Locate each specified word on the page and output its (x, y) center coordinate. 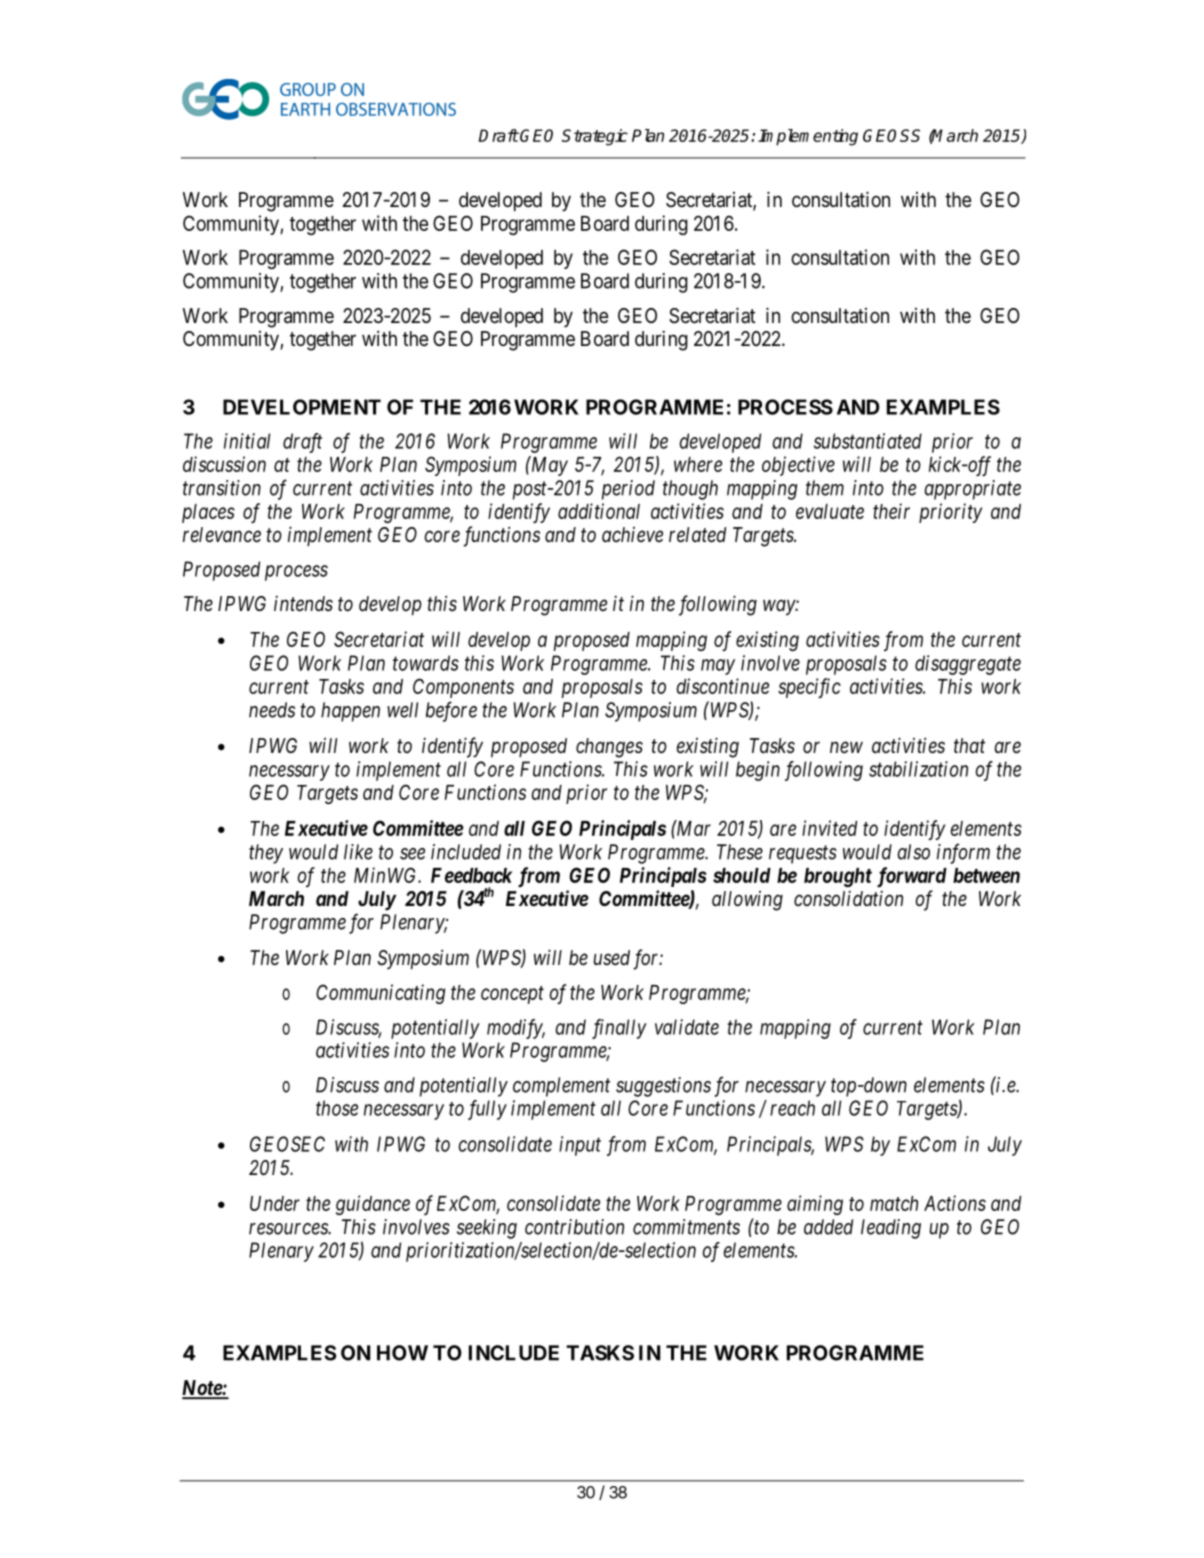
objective (798, 466)
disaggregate (968, 665)
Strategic (595, 137)
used (612, 958)
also (914, 852)
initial (247, 441)
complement (561, 1087)
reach (792, 1108)
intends (303, 603)
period (628, 490)
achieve (632, 534)
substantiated (868, 441)
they (266, 854)
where (698, 464)
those (337, 1108)
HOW (402, 1353)
